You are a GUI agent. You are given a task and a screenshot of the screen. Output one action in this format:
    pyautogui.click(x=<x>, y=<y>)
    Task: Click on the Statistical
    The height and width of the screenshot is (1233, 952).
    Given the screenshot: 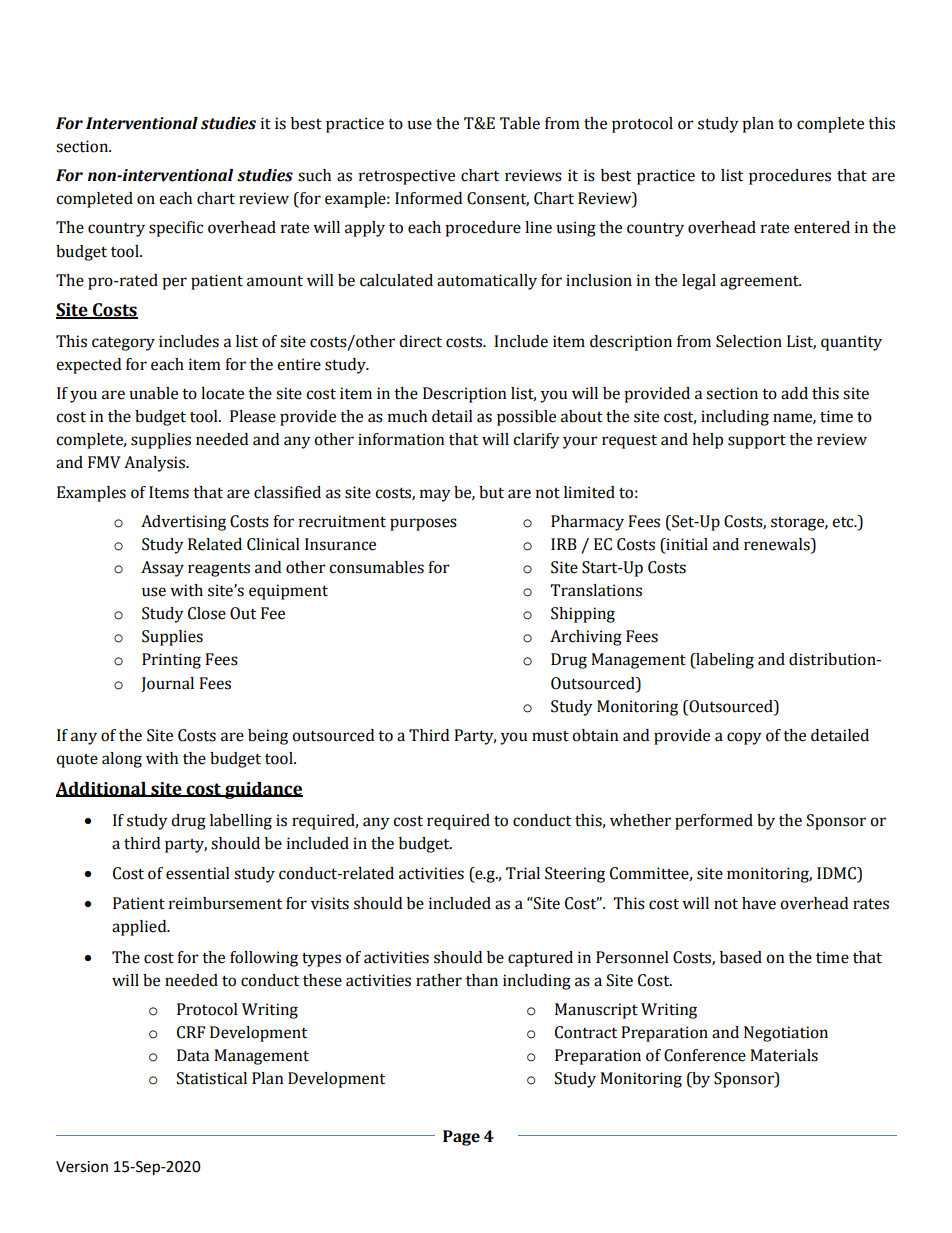 What is the action you would take?
    pyautogui.click(x=212, y=1078)
